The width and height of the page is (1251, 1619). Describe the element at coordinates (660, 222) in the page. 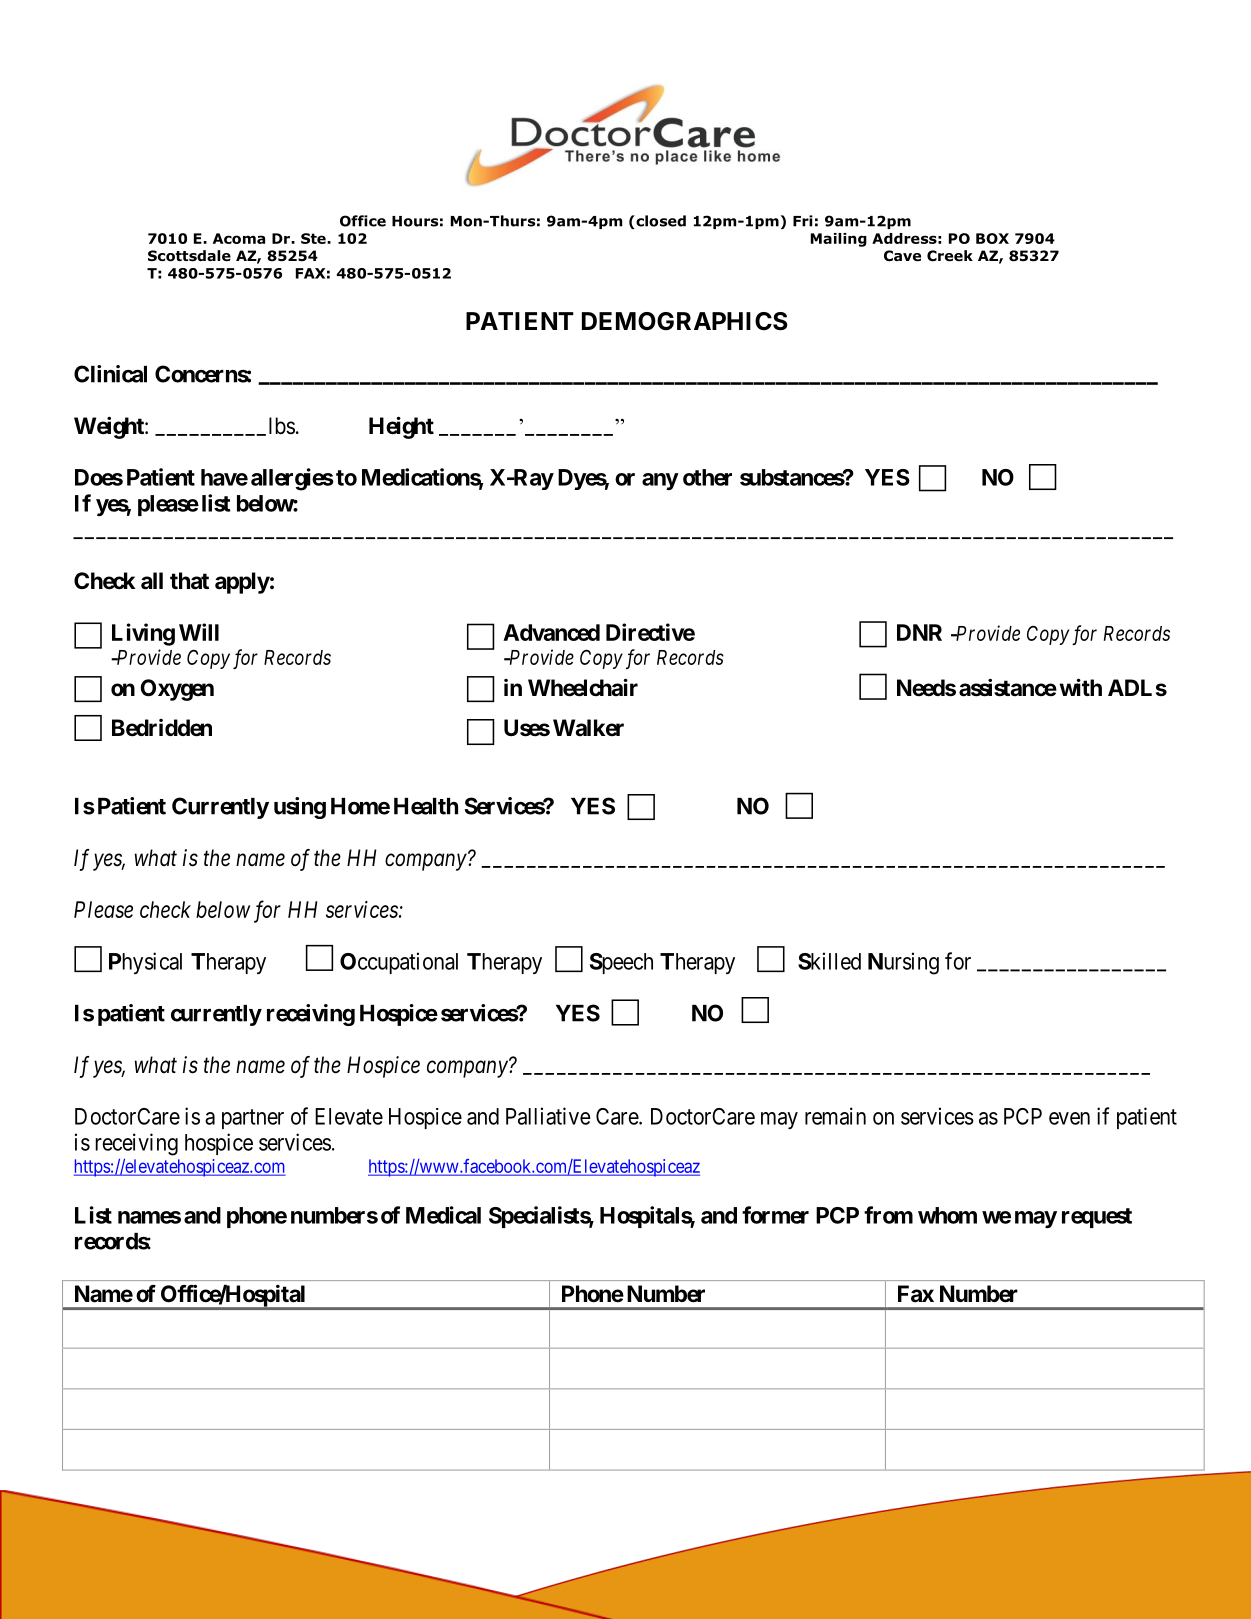

I see `closed` at that location.
